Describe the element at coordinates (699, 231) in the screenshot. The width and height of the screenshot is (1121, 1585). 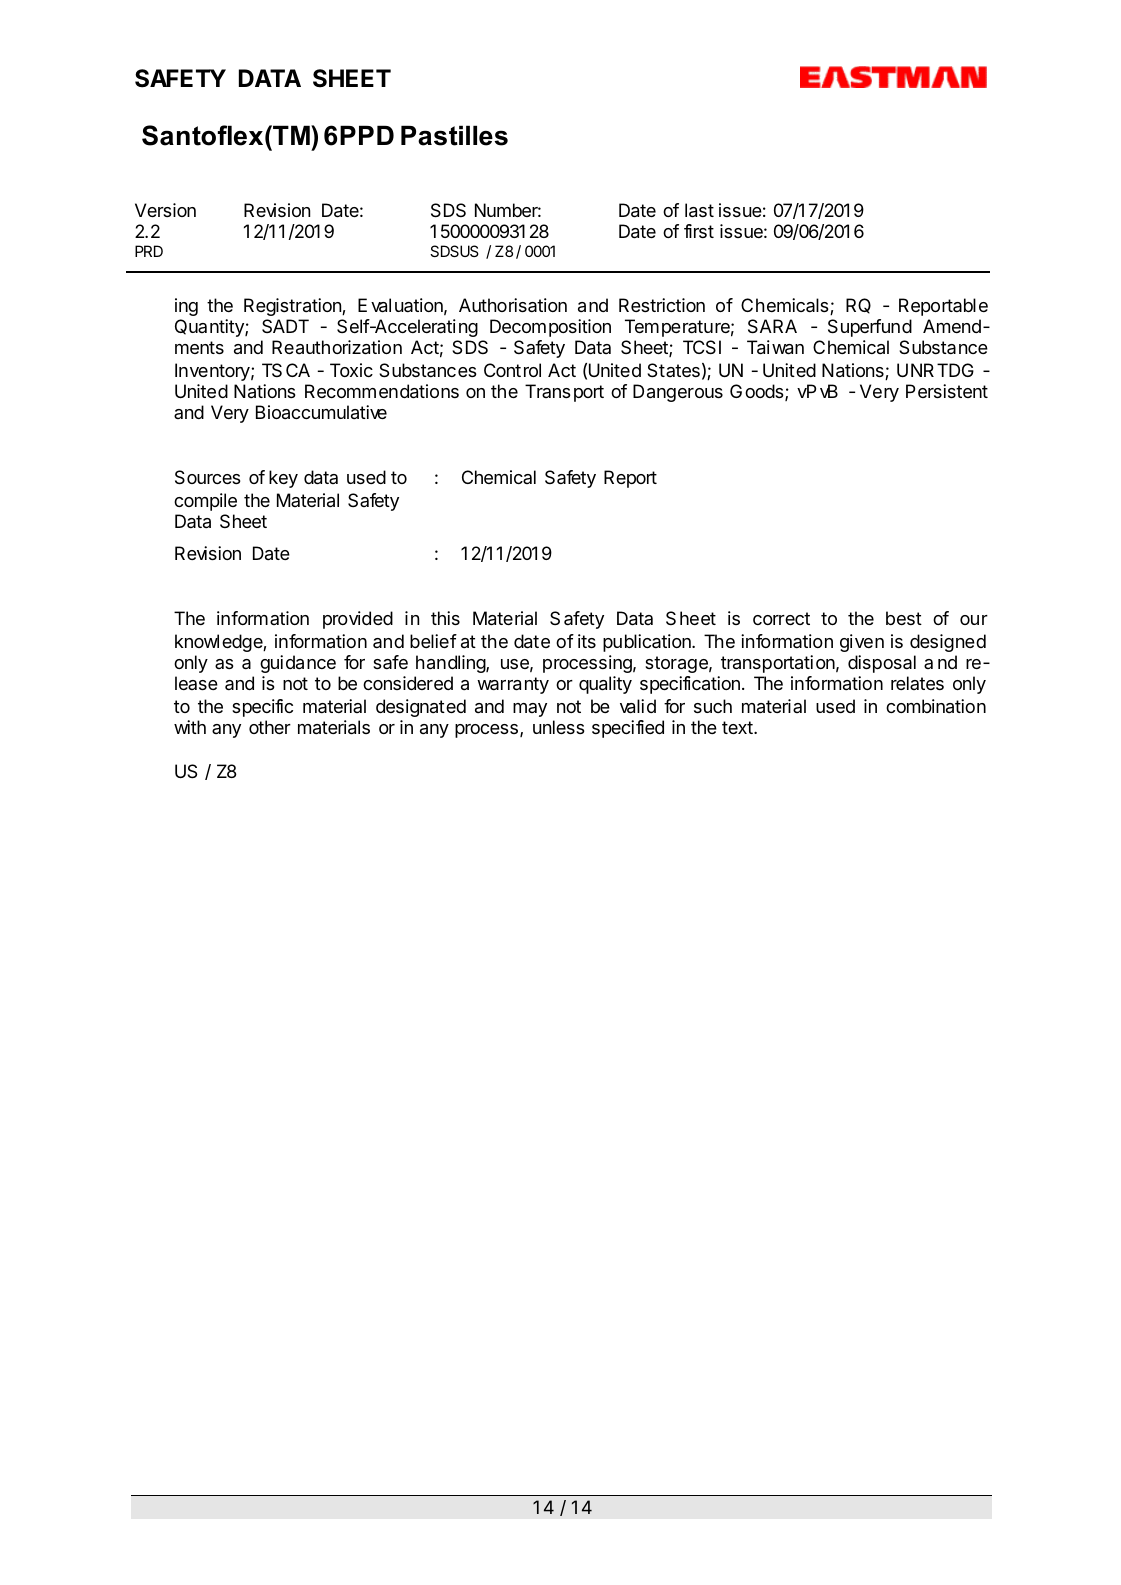
I see `first` at that location.
